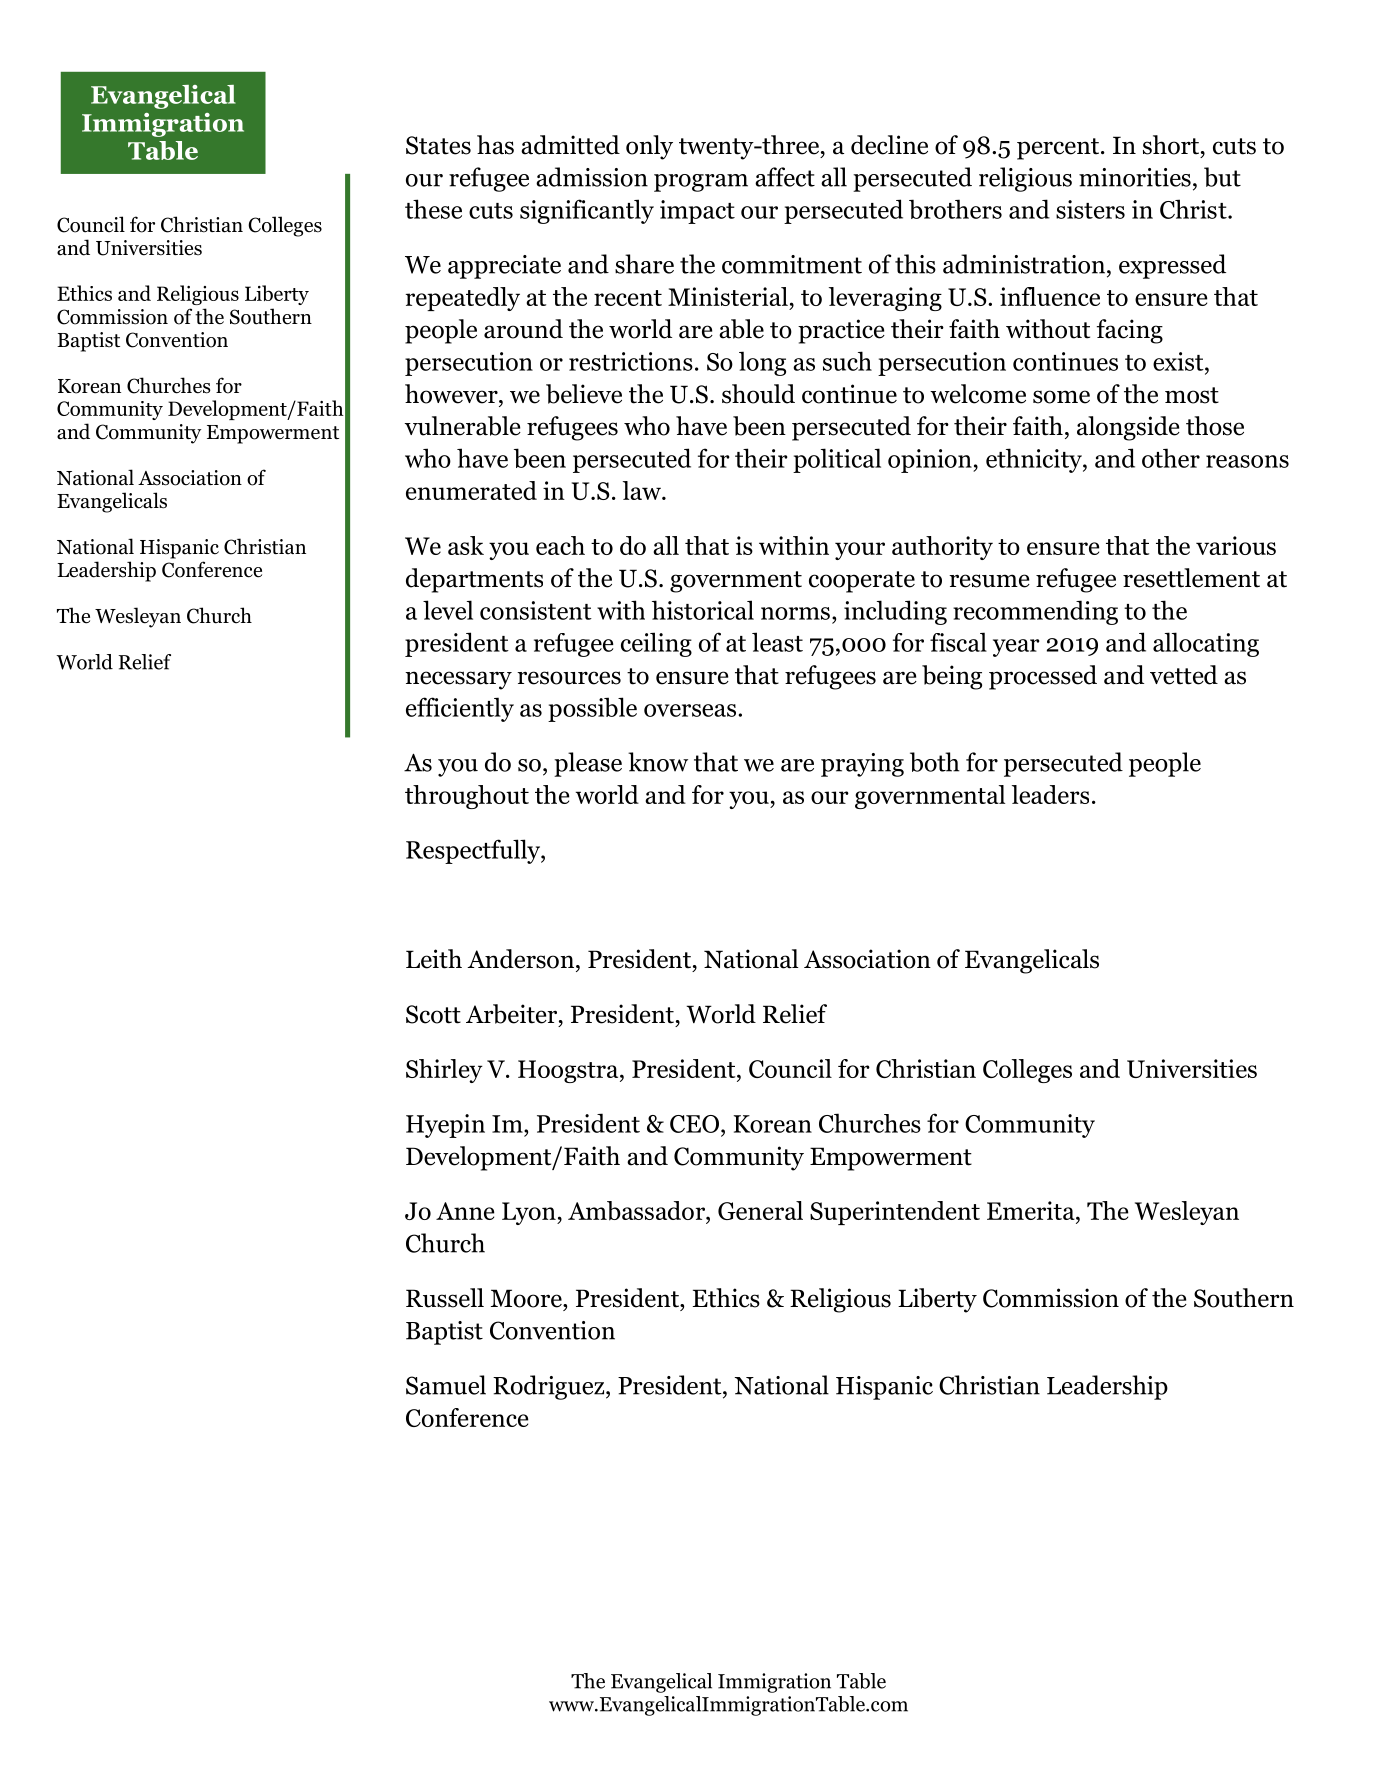 This document has width=1377, height=1782. Describe the element at coordinates (495, 145) in the document. I see `has` at that location.
